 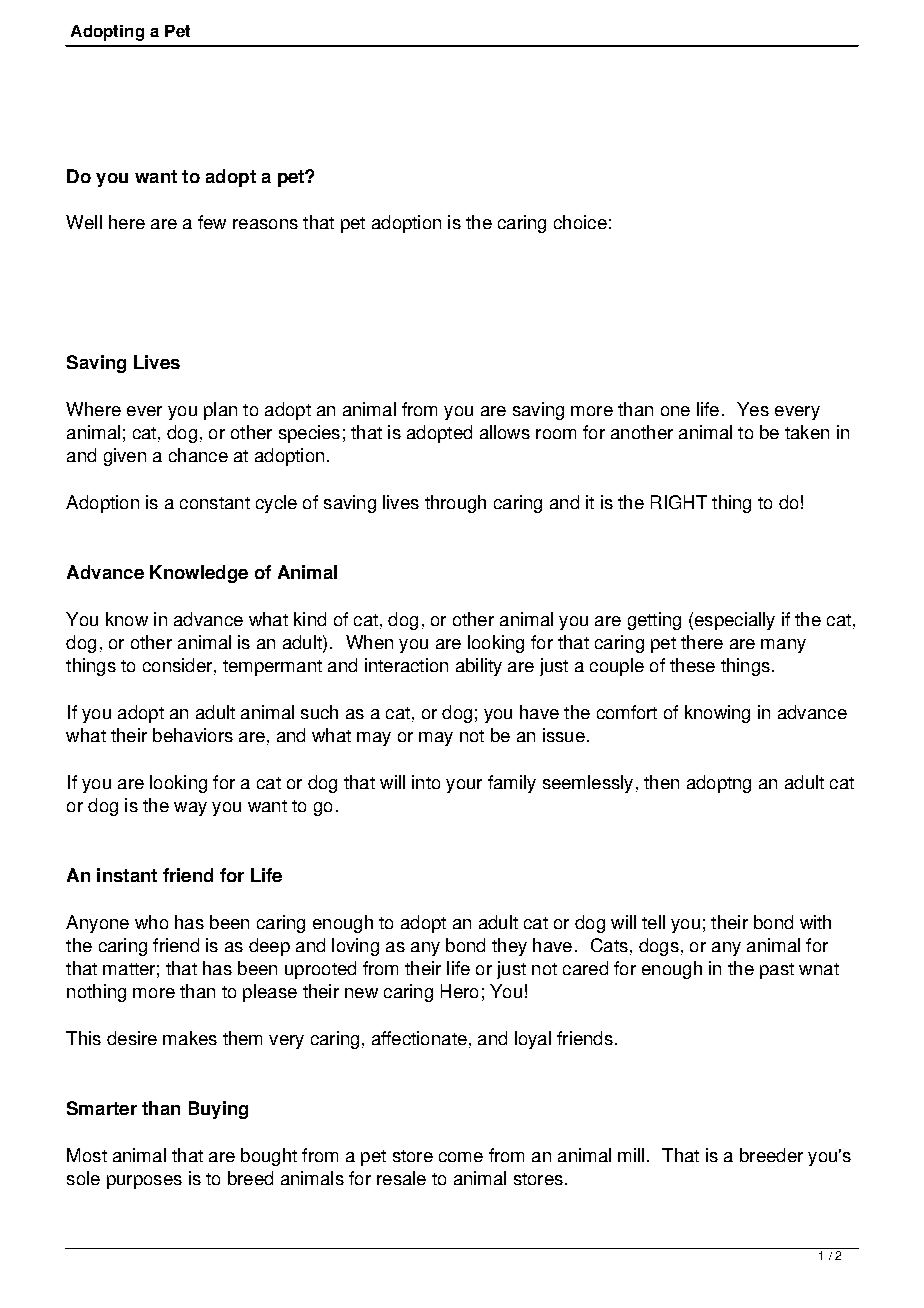 I want to click on RIGHT, so click(x=679, y=502).
